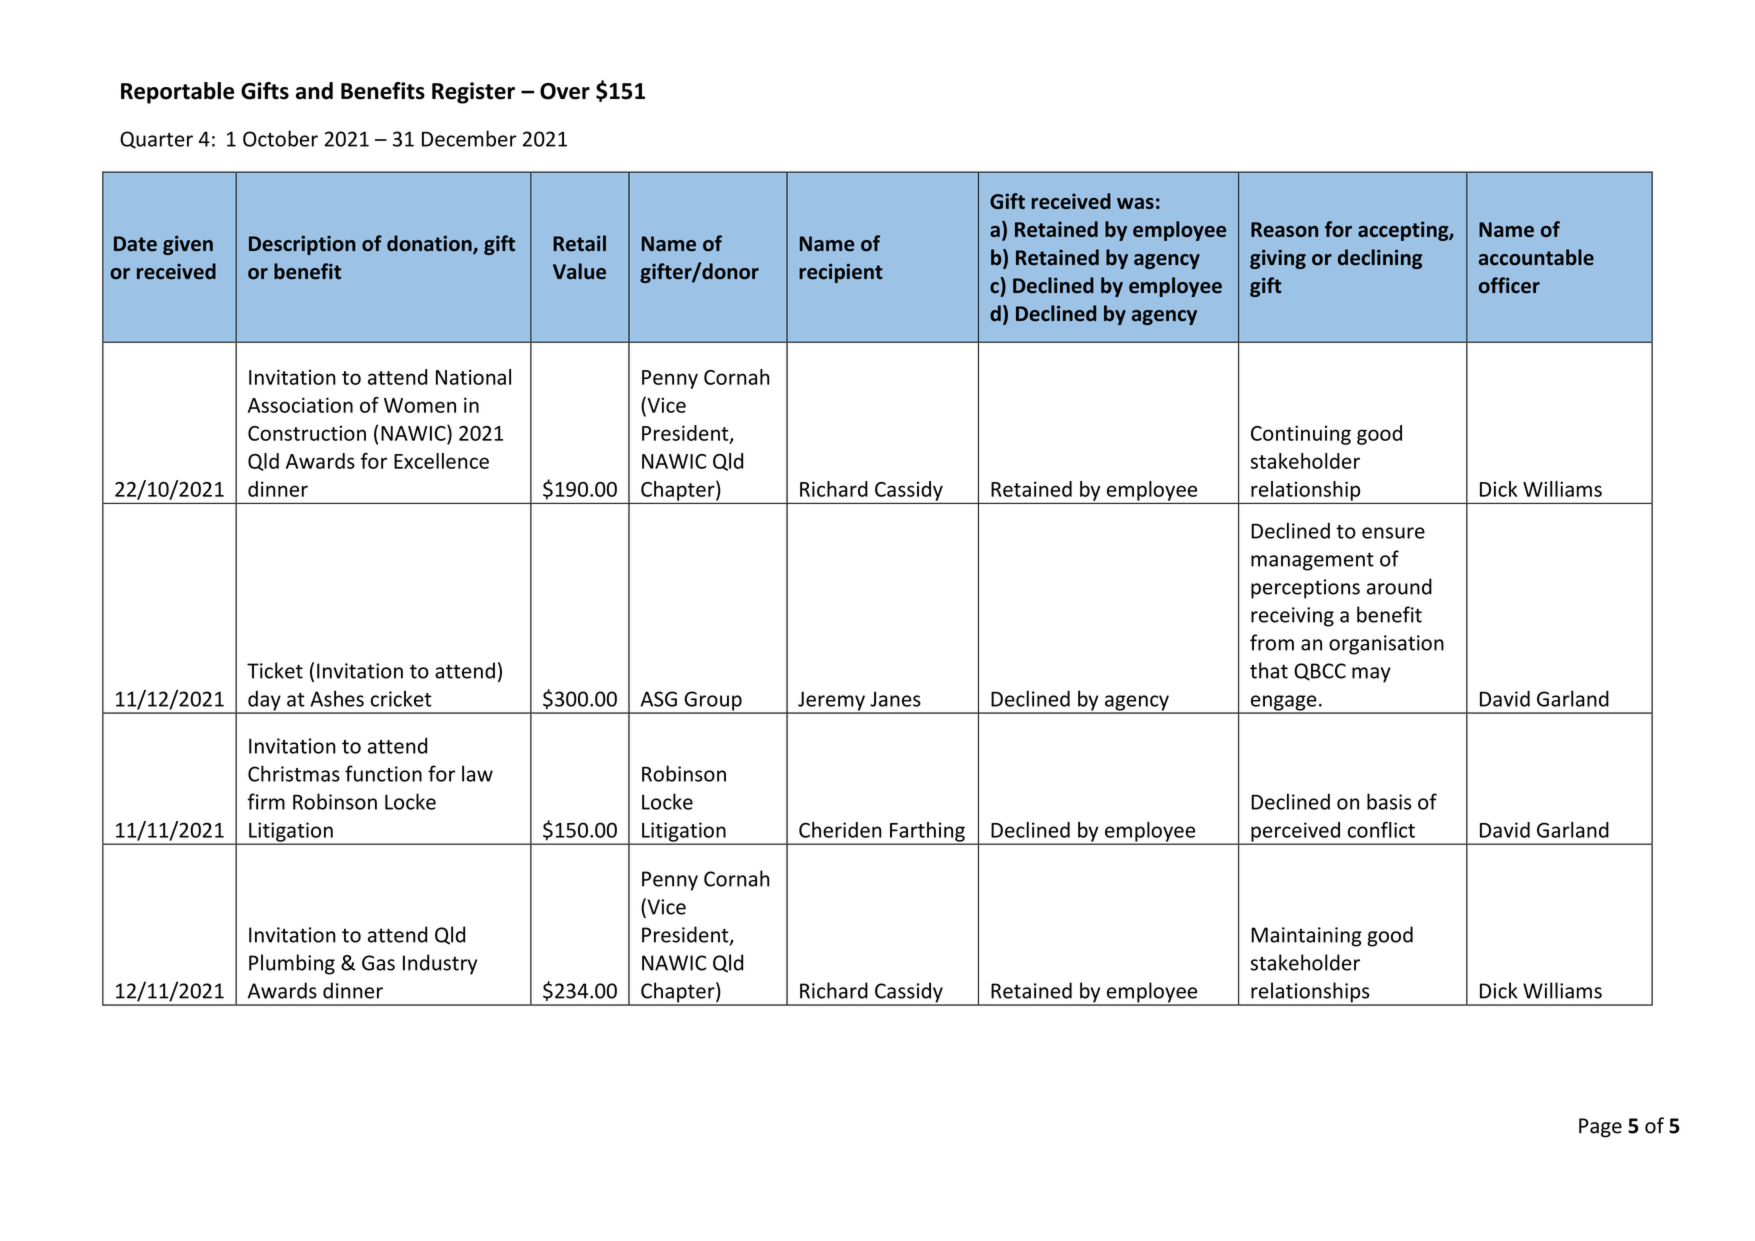 This page has height=1241, width=1755. What do you see at coordinates (1284, 229) in the page?
I see `Reason` at bounding box center [1284, 229].
